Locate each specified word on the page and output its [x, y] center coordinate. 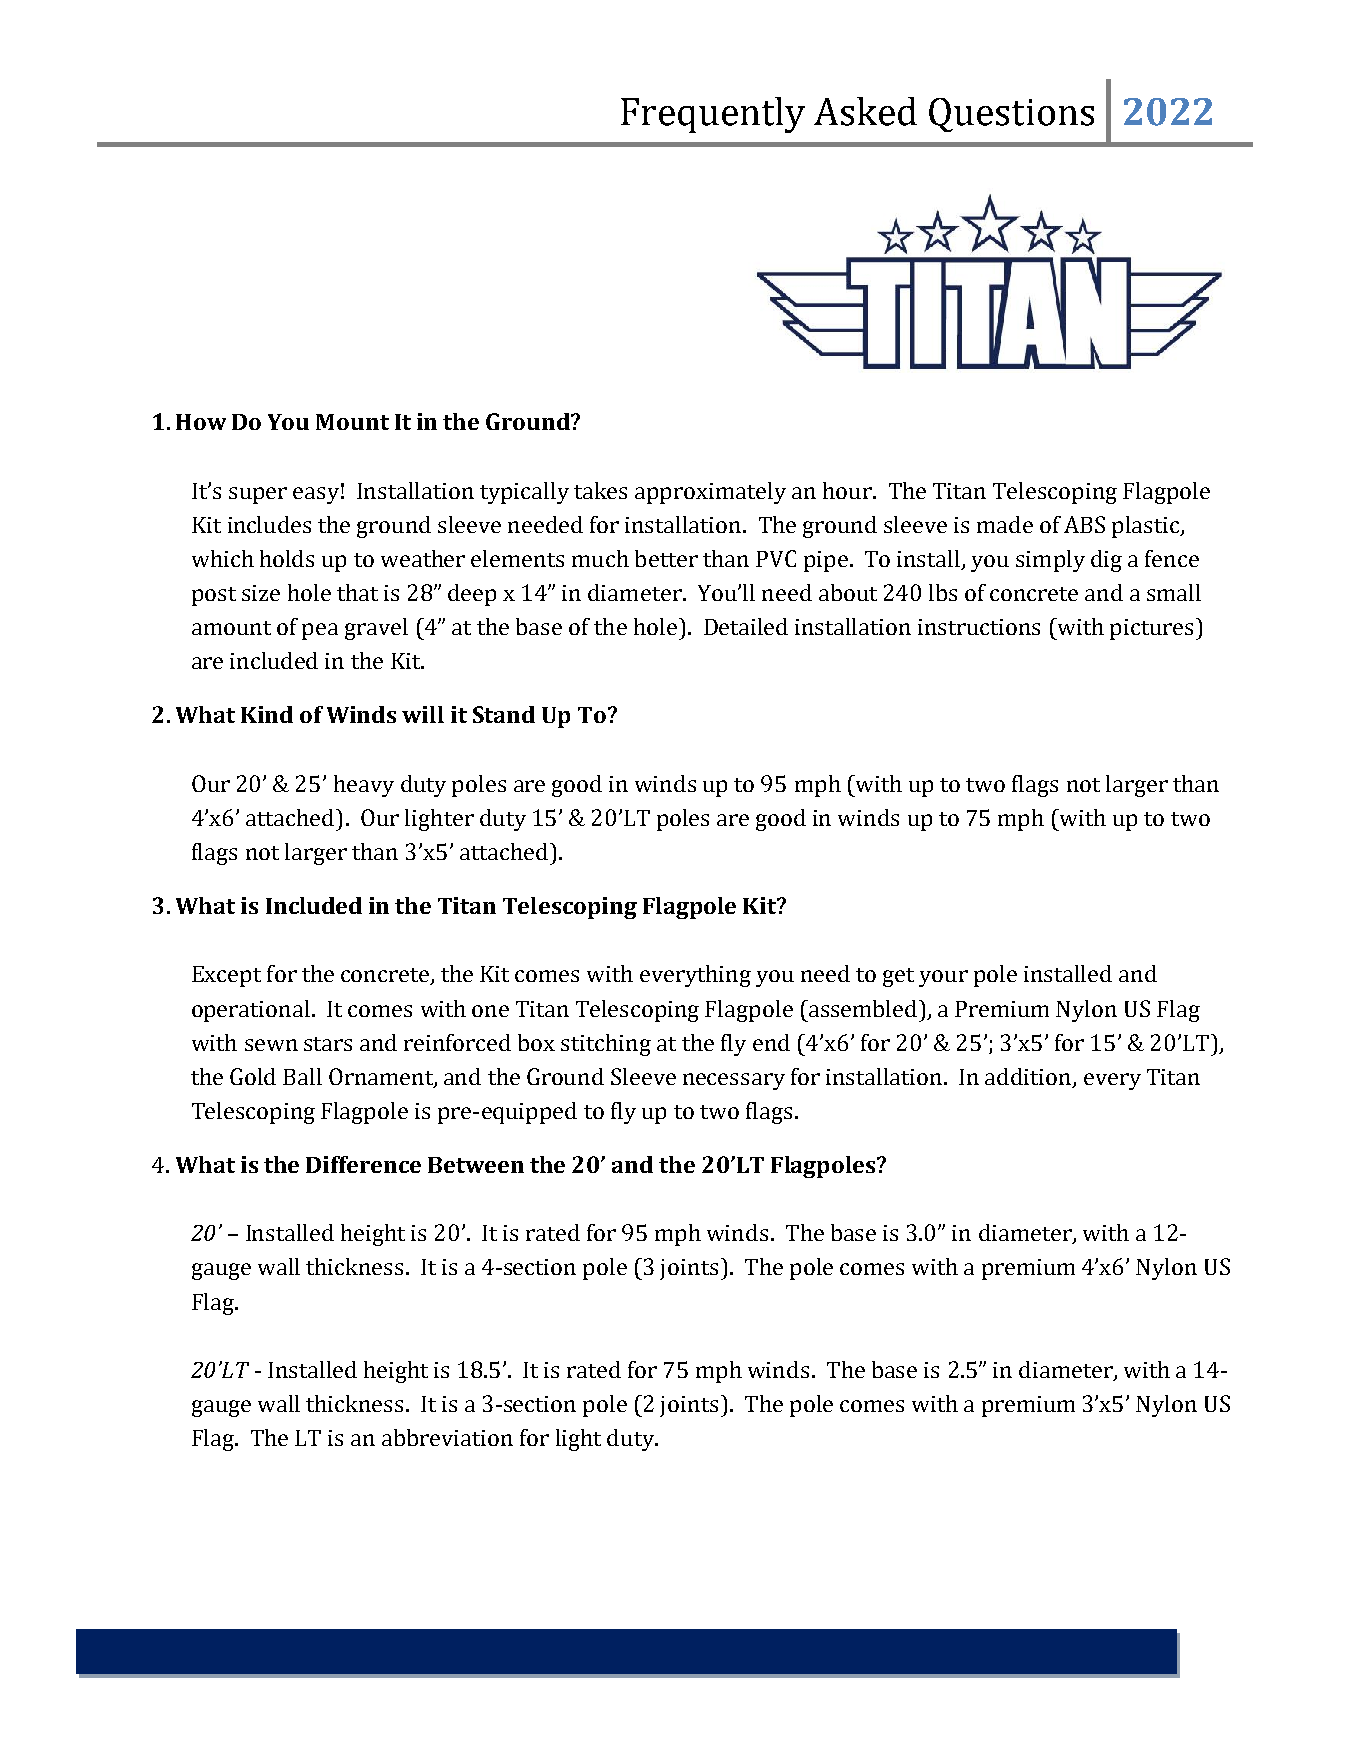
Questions [1011, 115]
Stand [504, 714]
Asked [865, 111]
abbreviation [447, 1437]
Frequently [713, 115]
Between [476, 1165]
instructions [979, 627]
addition [1029, 1077]
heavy [364, 786]
